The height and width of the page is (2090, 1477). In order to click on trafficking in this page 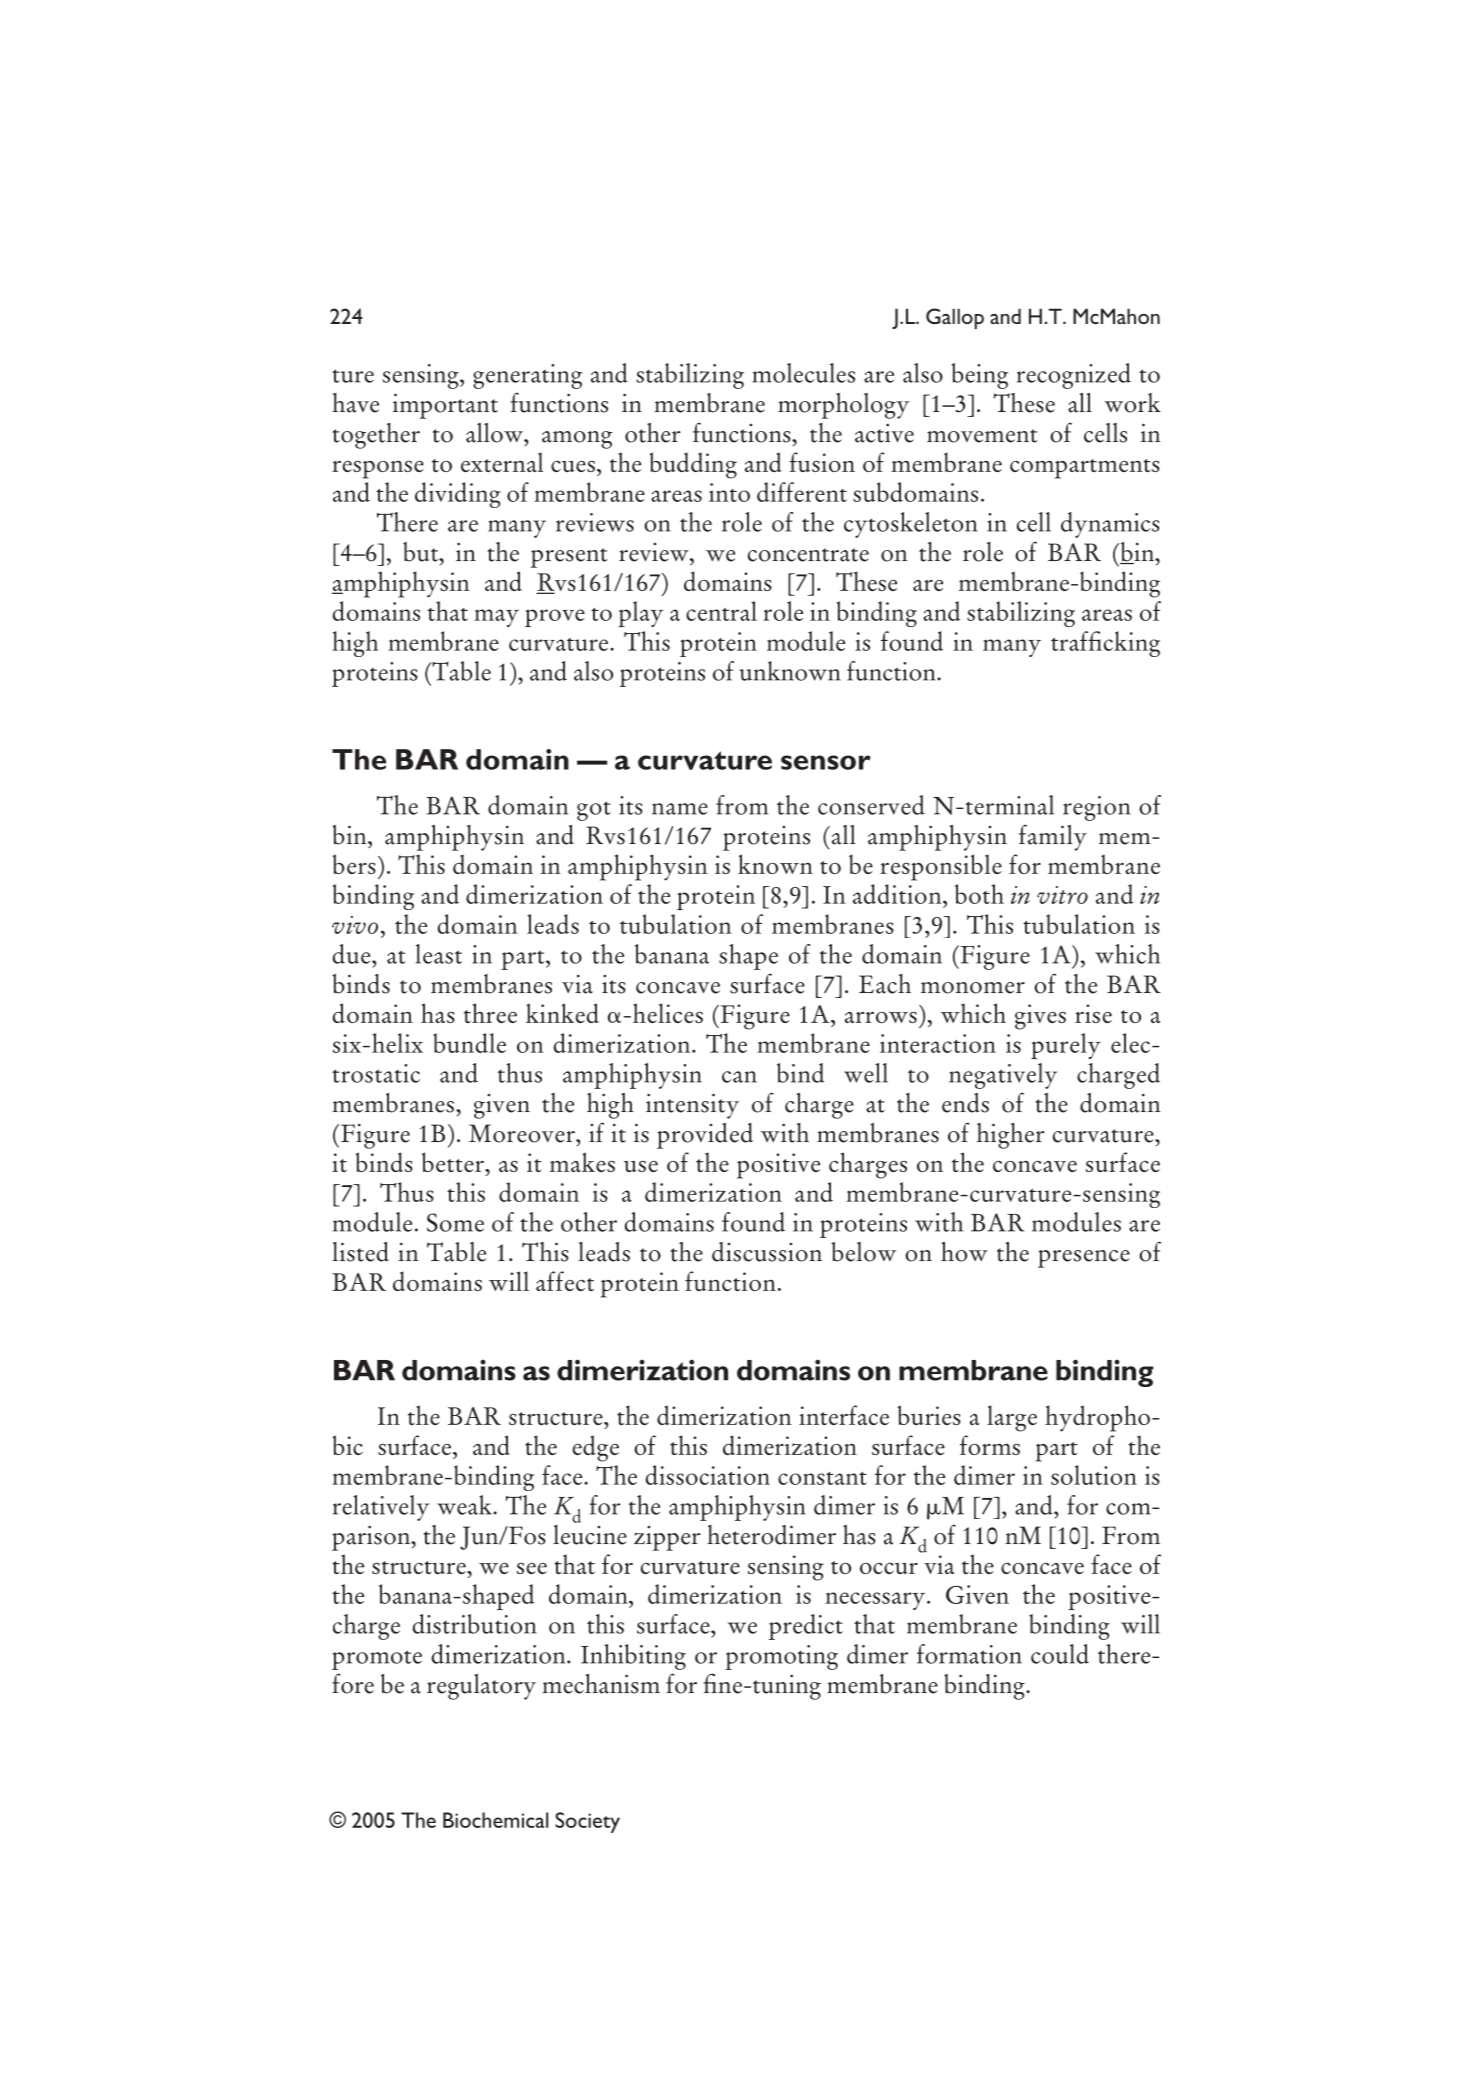, I will do `click(1105, 644)`.
